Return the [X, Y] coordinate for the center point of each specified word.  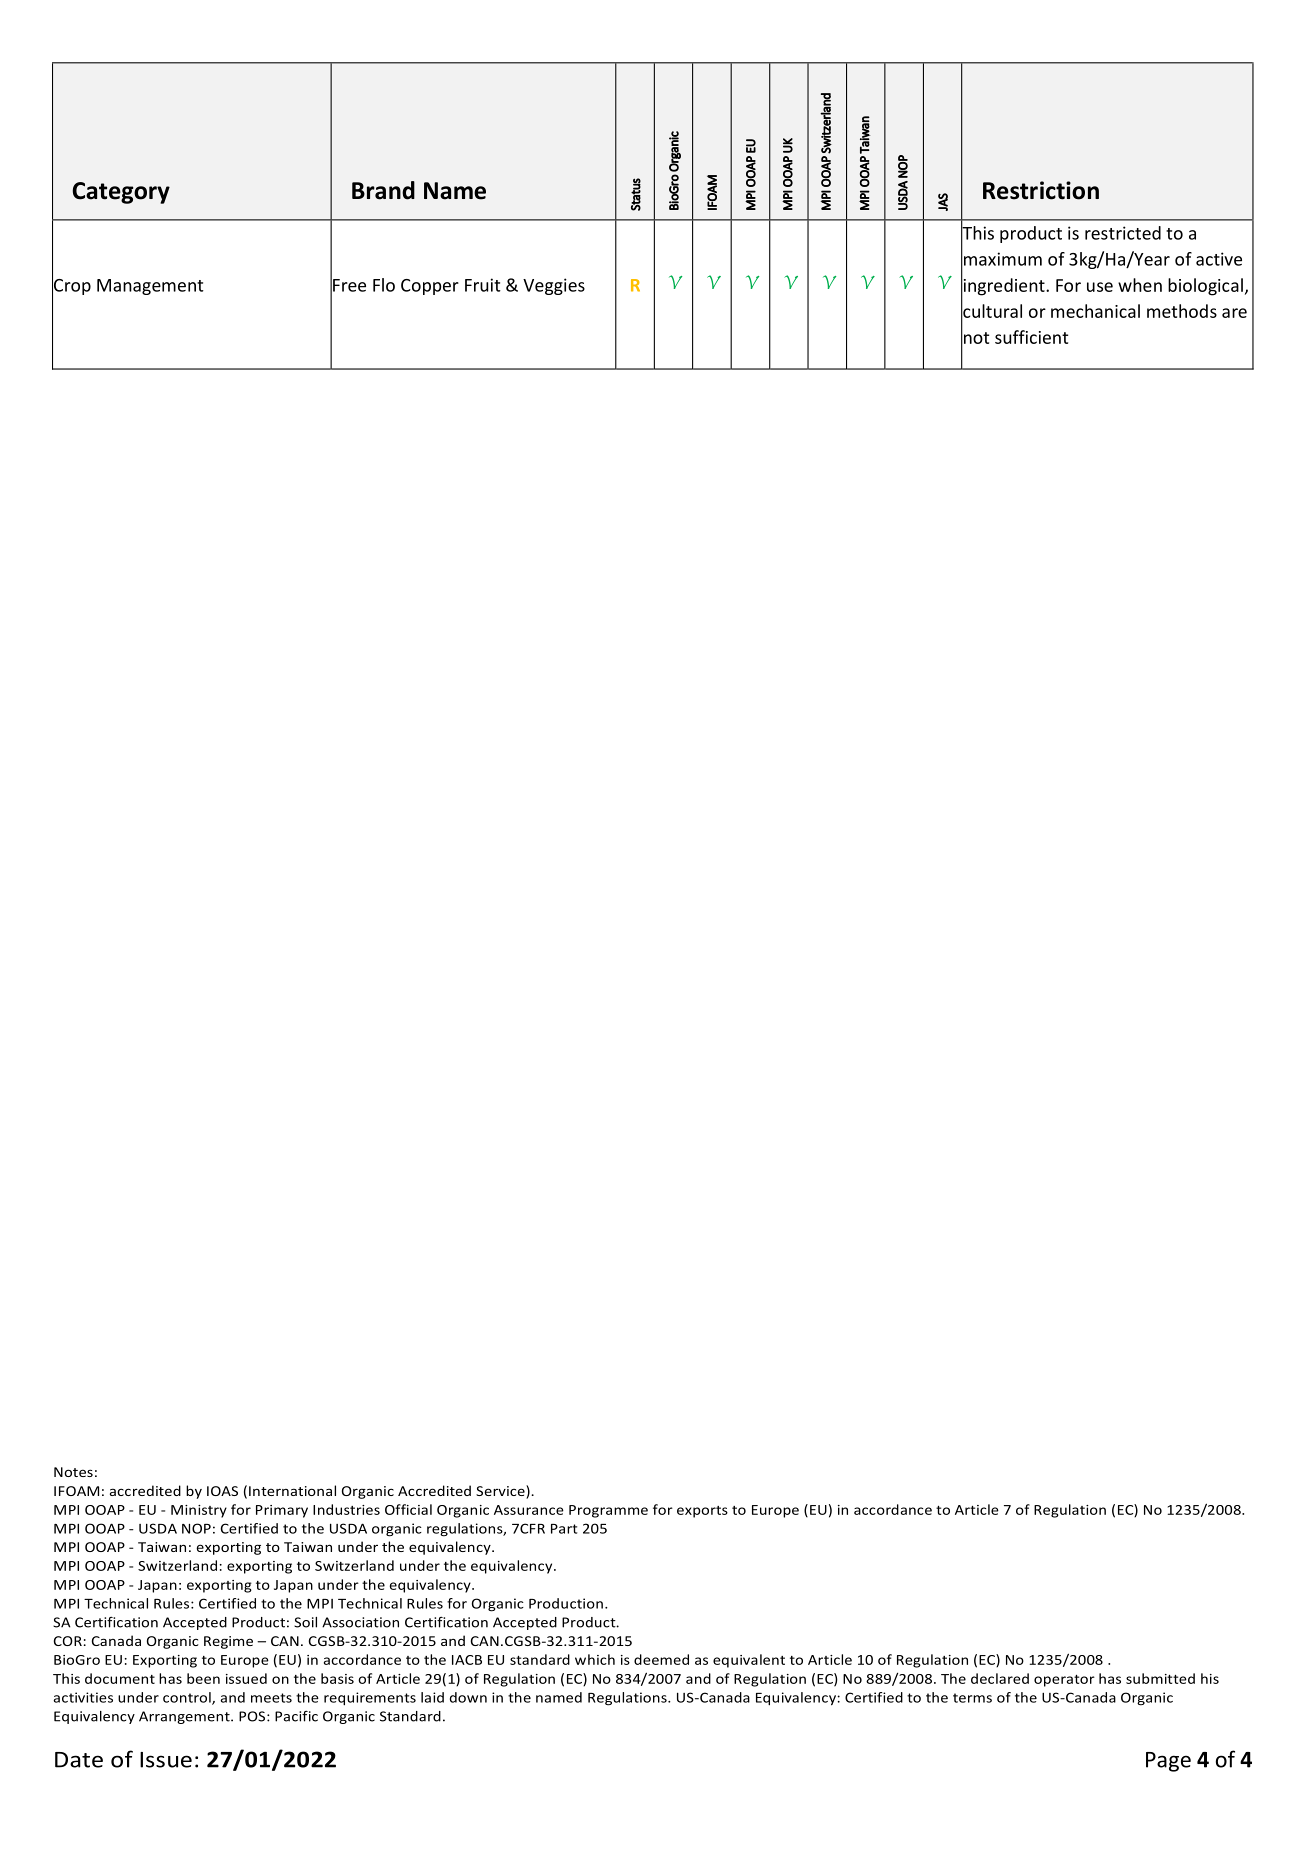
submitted [1160, 1678]
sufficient [1031, 337]
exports [702, 1512]
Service [501, 1490]
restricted [1123, 233]
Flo [384, 285]
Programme [608, 1511]
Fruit [483, 285]
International [292, 1490]
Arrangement [185, 1717]
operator [1064, 1681]
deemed [661, 1659]
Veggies [554, 286]
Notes [73, 1472]
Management [150, 287]
